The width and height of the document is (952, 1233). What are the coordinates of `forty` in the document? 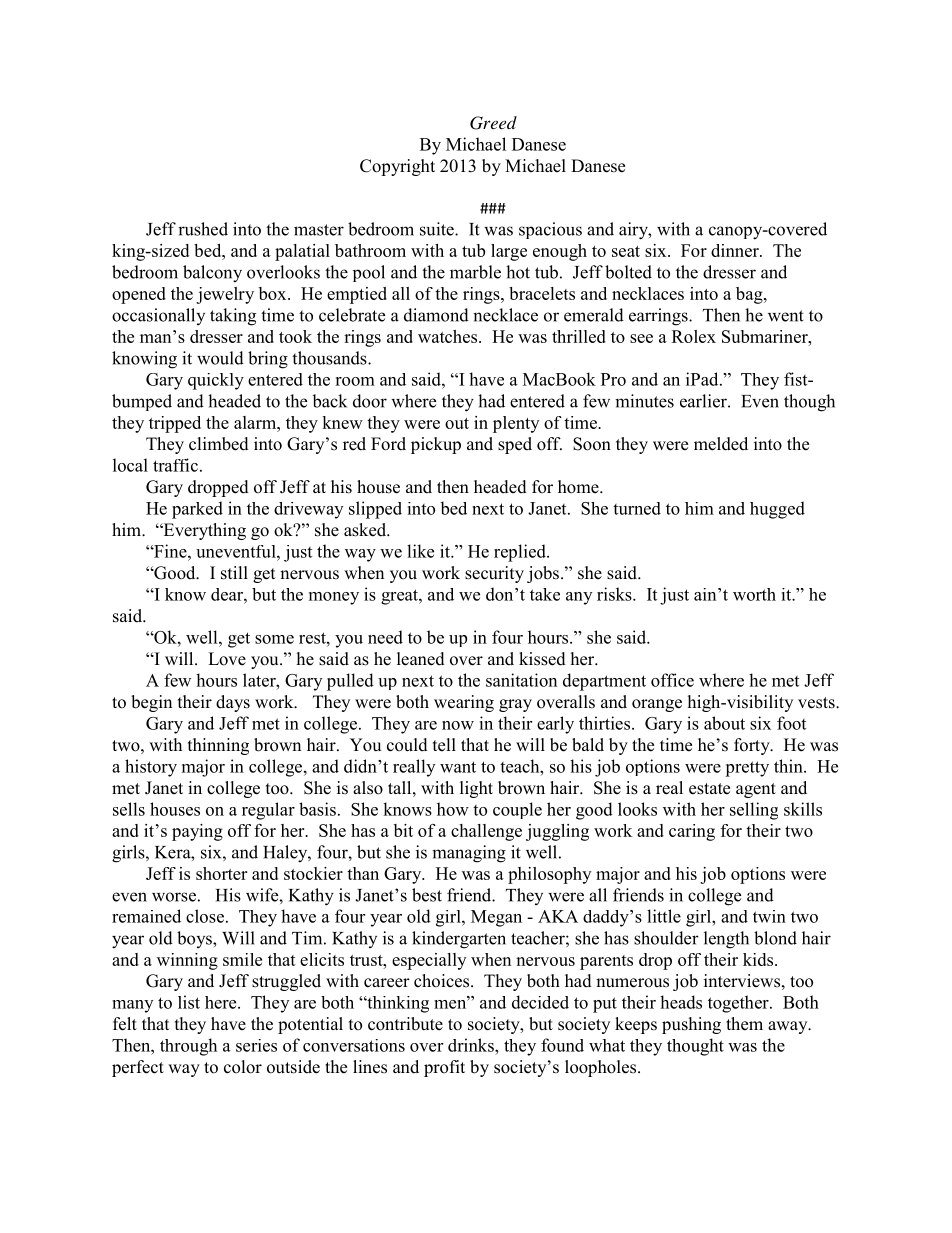 It's located at (753, 746).
